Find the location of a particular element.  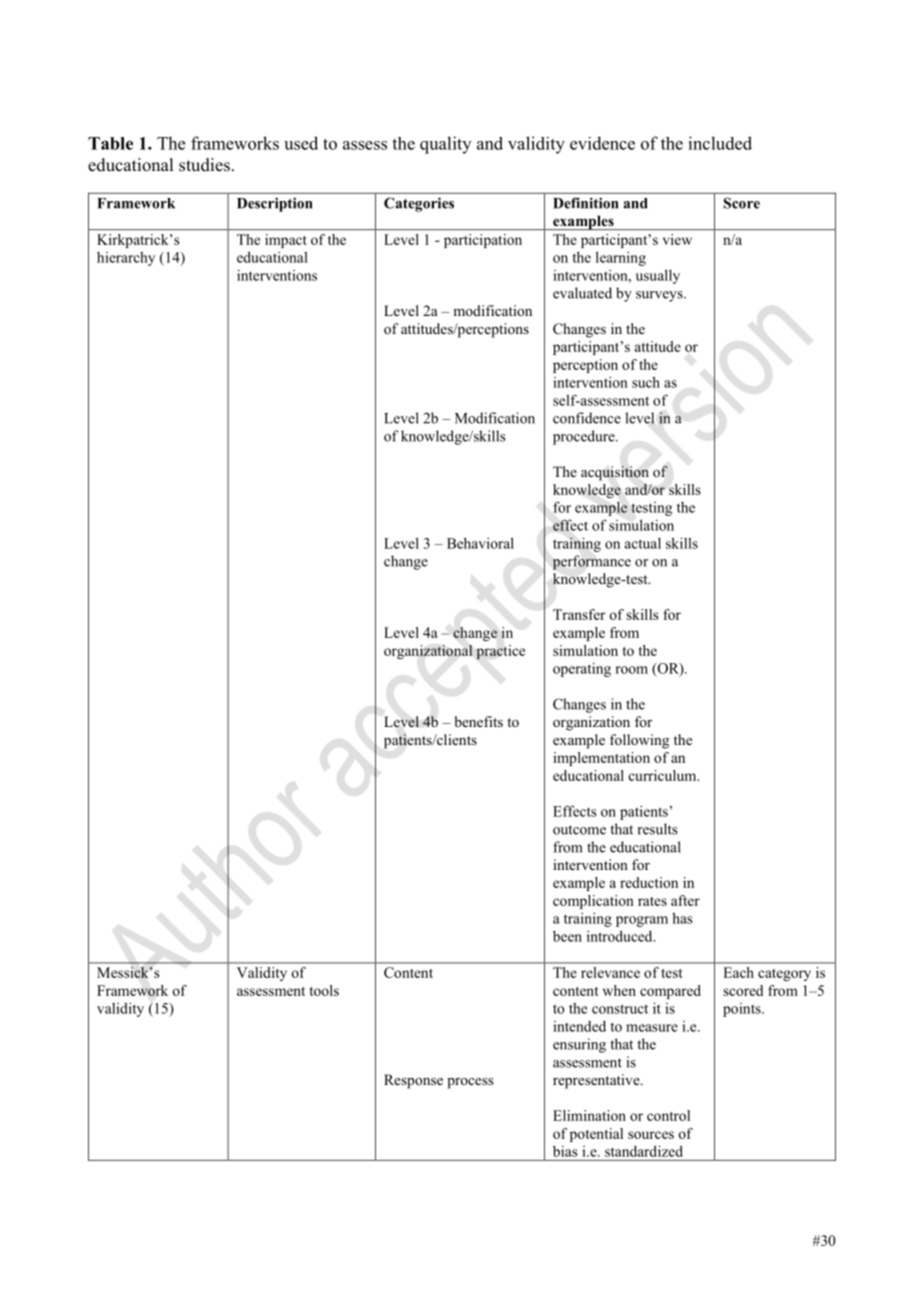

confidence is located at coordinates (587, 418).
